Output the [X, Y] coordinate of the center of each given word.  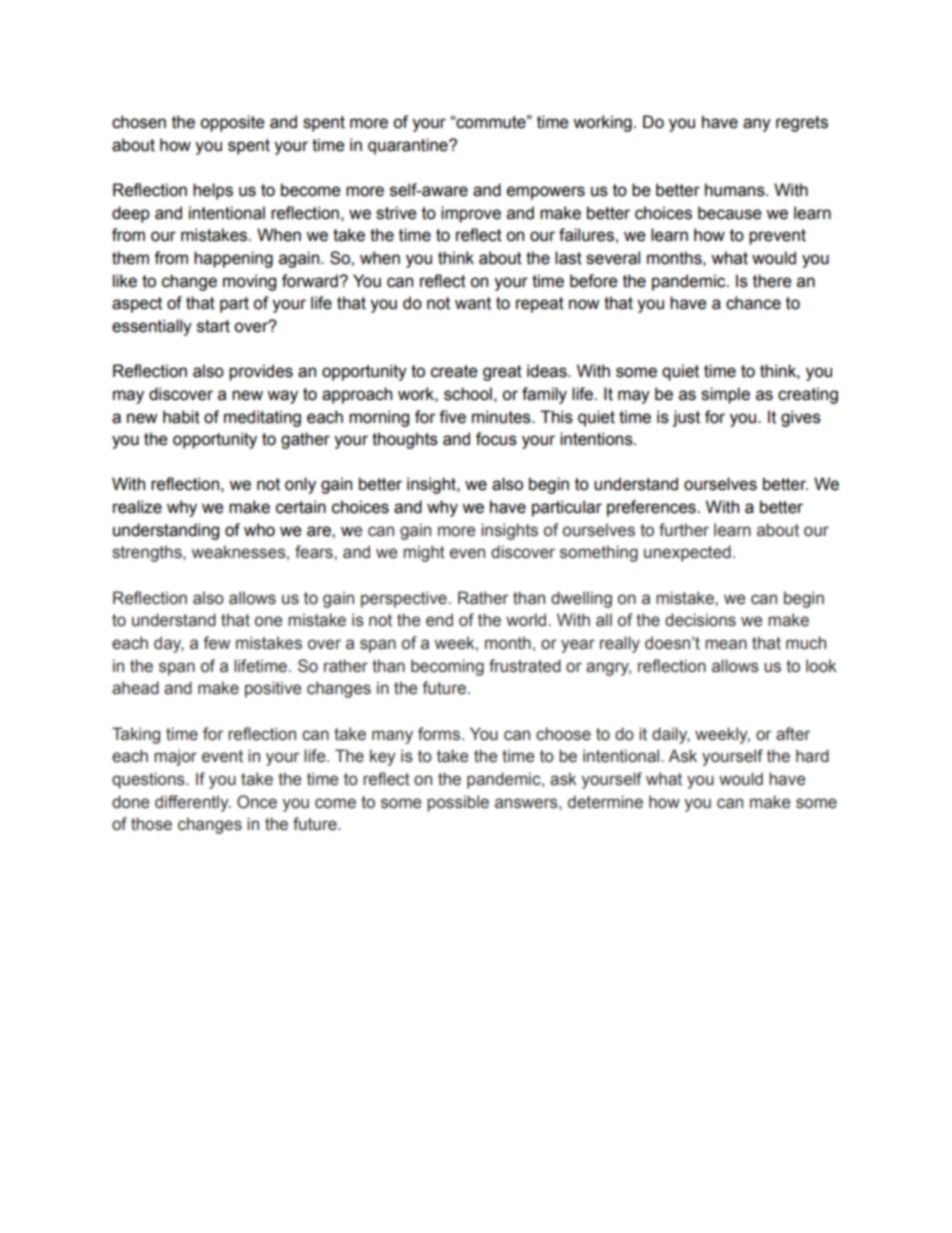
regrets [802, 124]
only [300, 485]
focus [496, 439]
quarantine [409, 146]
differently [193, 803]
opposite [232, 123]
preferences [652, 508]
